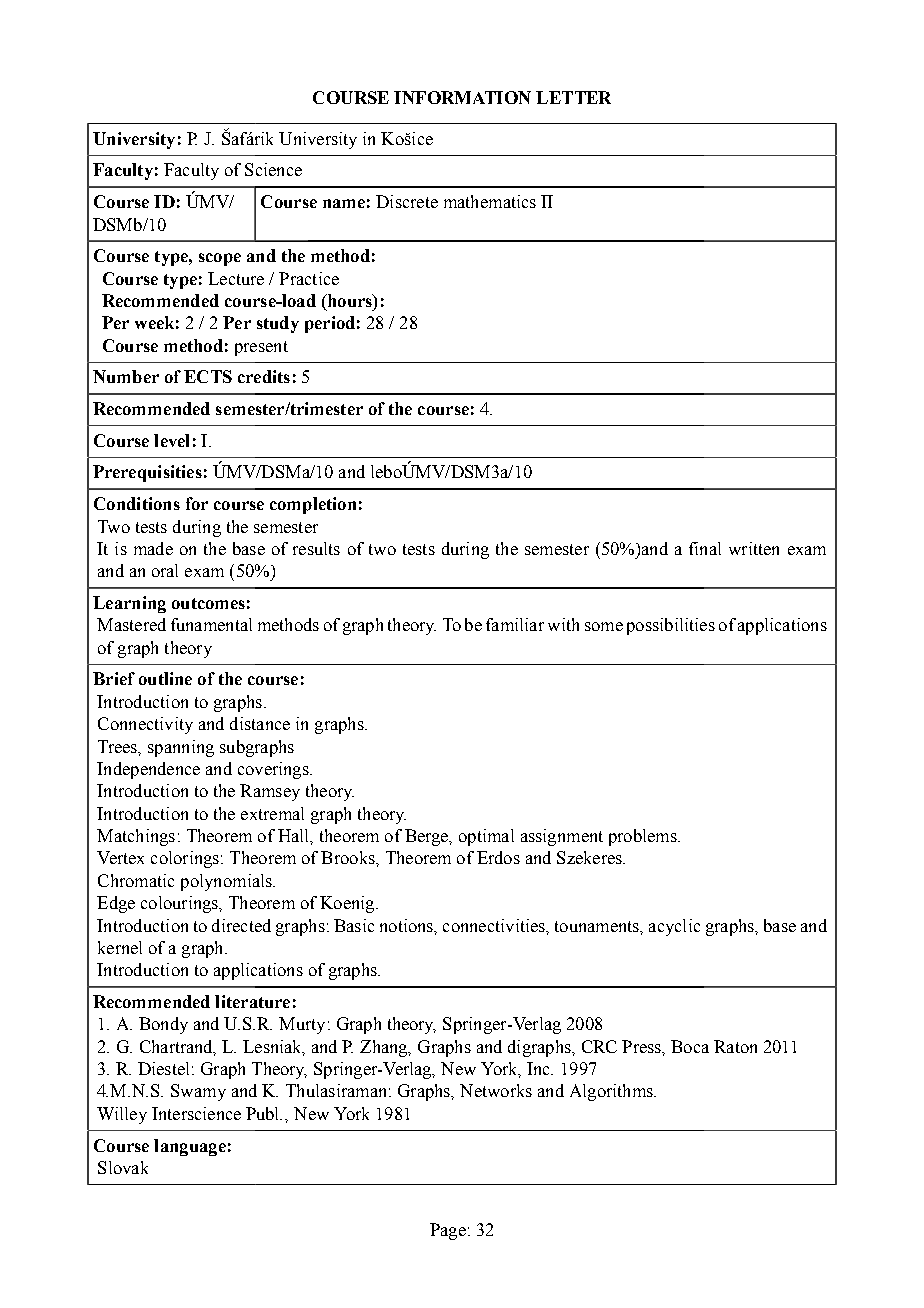  What do you see at coordinates (671, 626) in the screenshot?
I see `possibilities` at bounding box center [671, 626].
